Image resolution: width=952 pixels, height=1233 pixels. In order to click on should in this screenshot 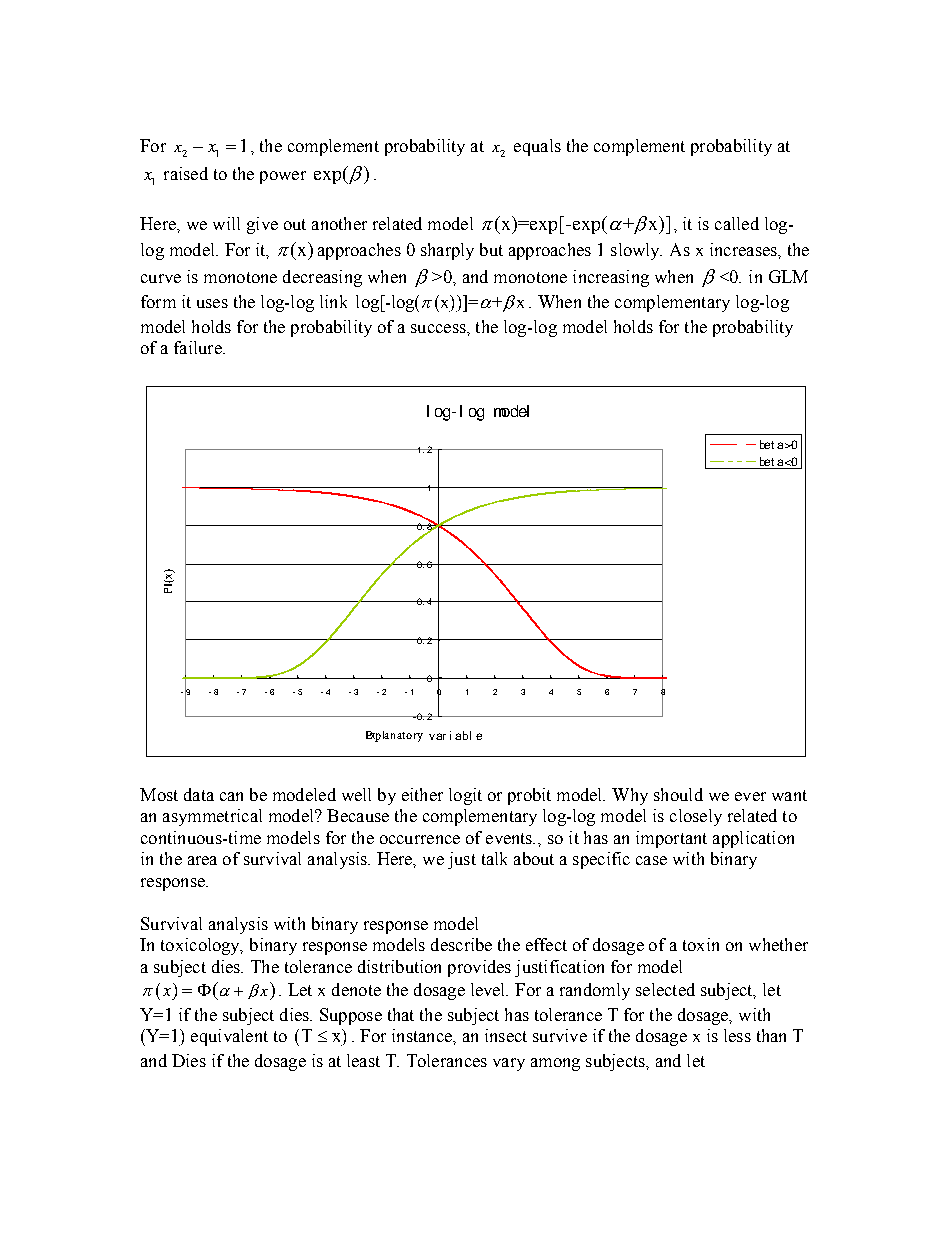, I will do `click(678, 794)`.
